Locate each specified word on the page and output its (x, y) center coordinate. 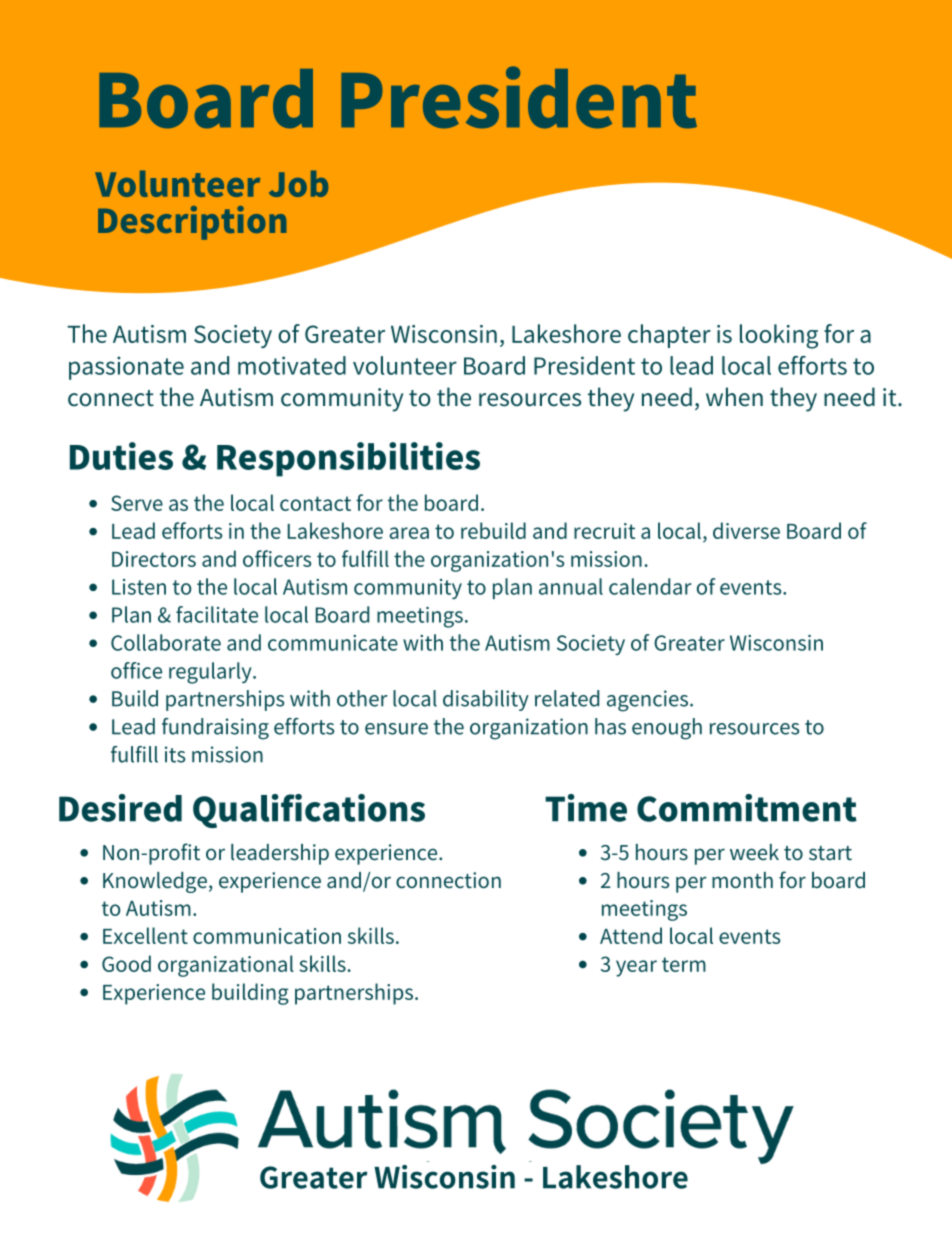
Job (298, 183)
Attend (631, 935)
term (684, 964)
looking (779, 336)
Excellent (145, 935)
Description (192, 223)
